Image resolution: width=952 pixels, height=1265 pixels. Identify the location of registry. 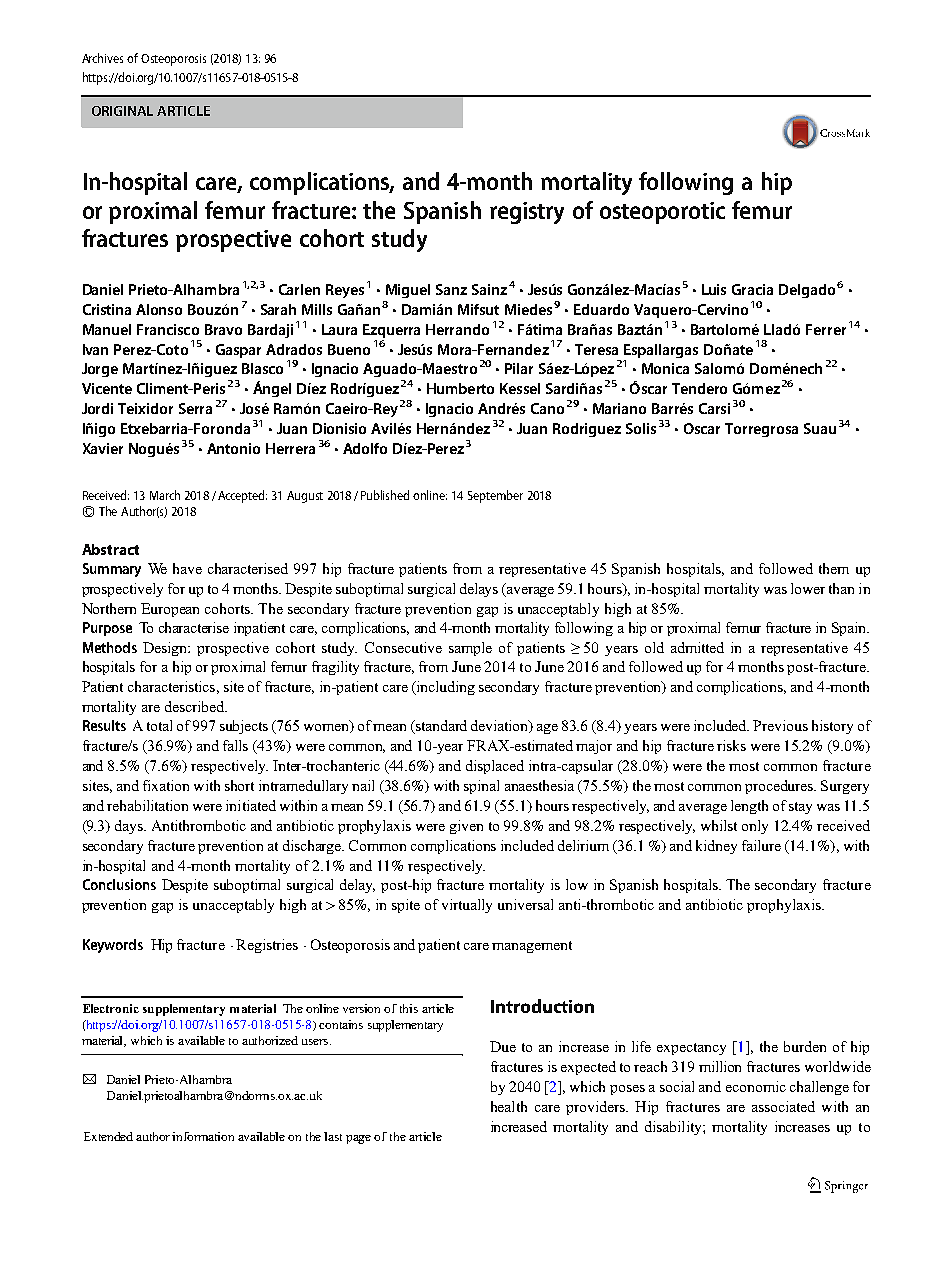
(527, 213).
